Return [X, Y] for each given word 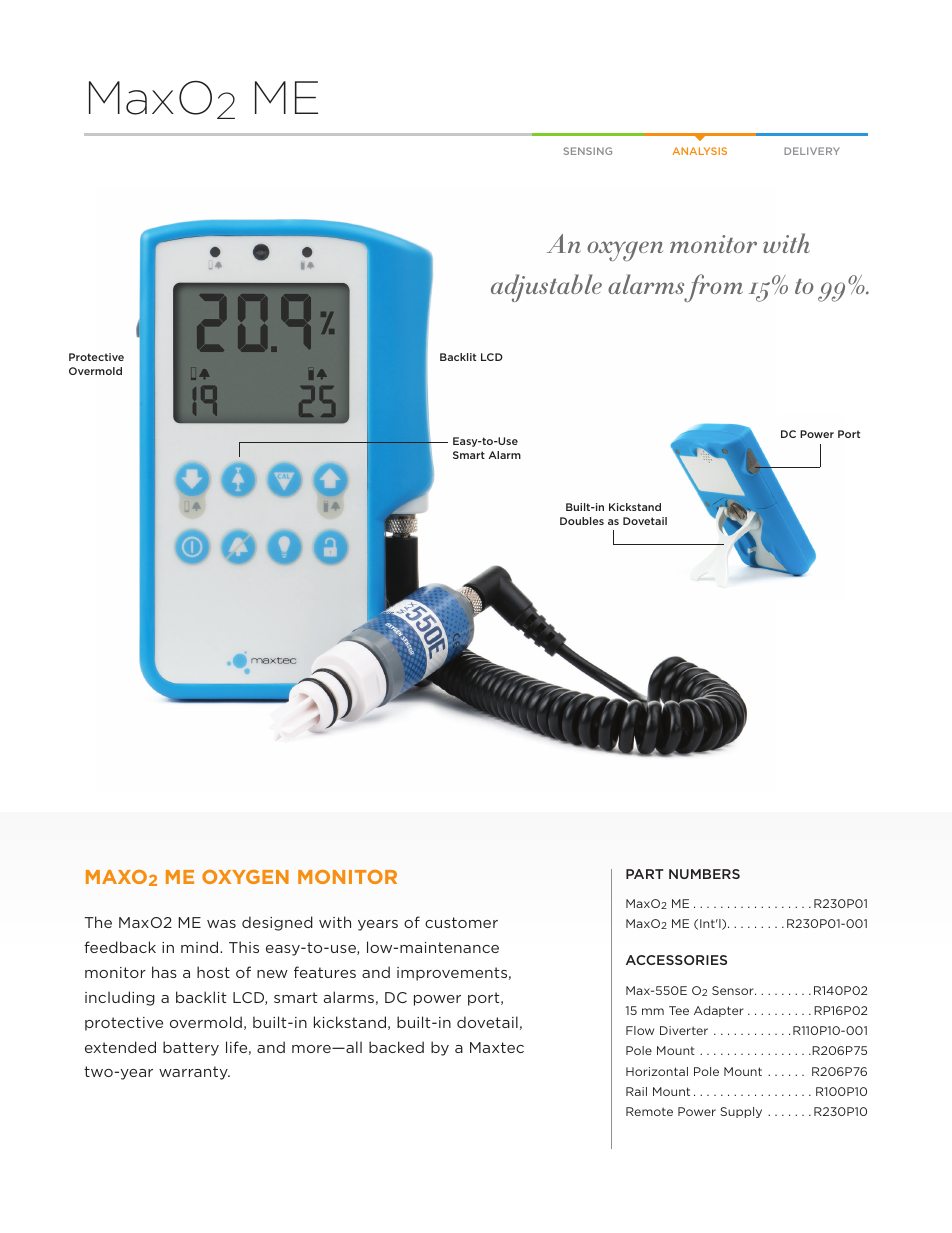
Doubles [582, 521]
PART [644, 874]
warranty [194, 1073]
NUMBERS [704, 874]
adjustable [546, 288]
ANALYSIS [699, 151]
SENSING [587, 151]
